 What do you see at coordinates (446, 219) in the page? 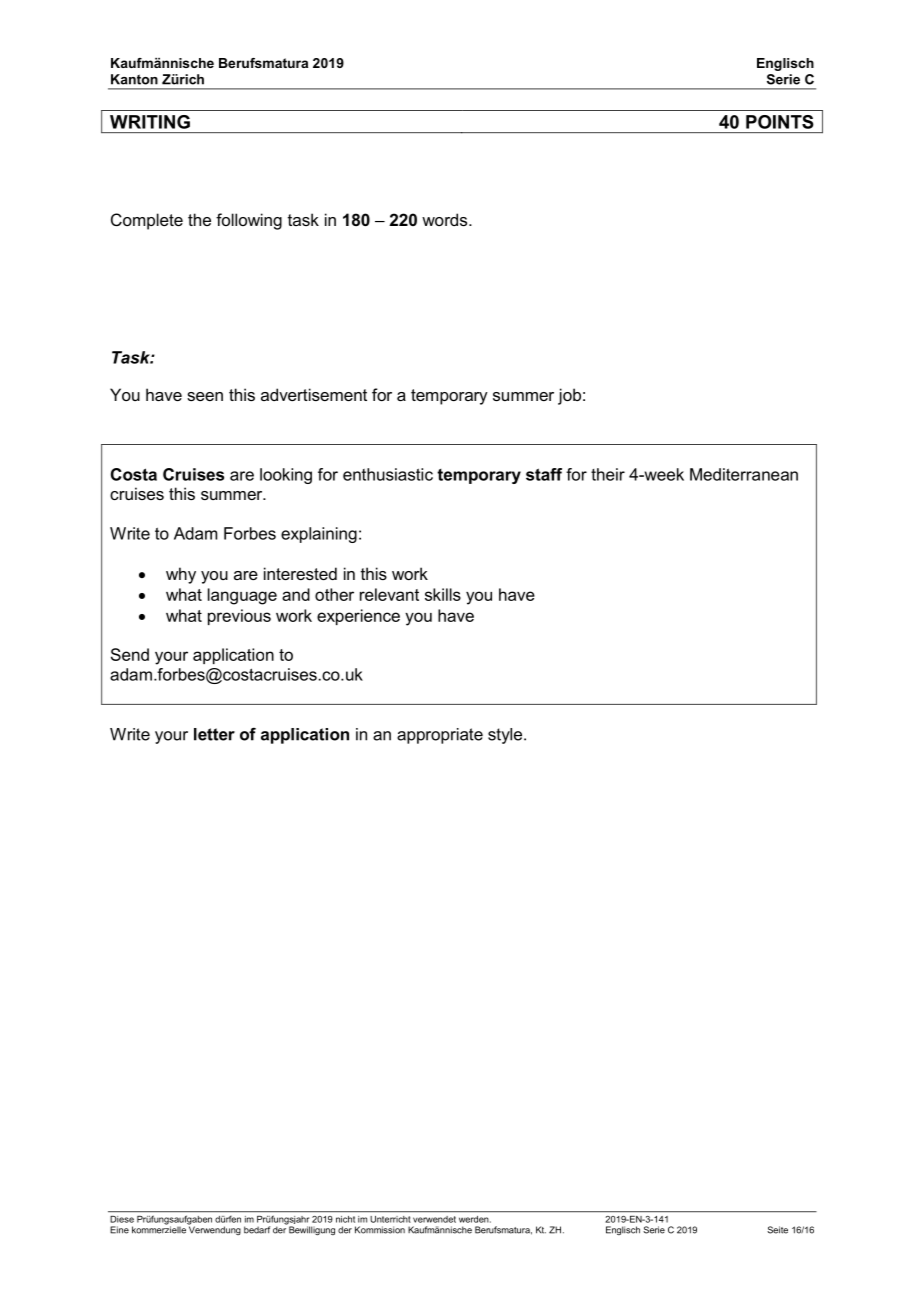
I see `words` at bounding box center [446, 219].
